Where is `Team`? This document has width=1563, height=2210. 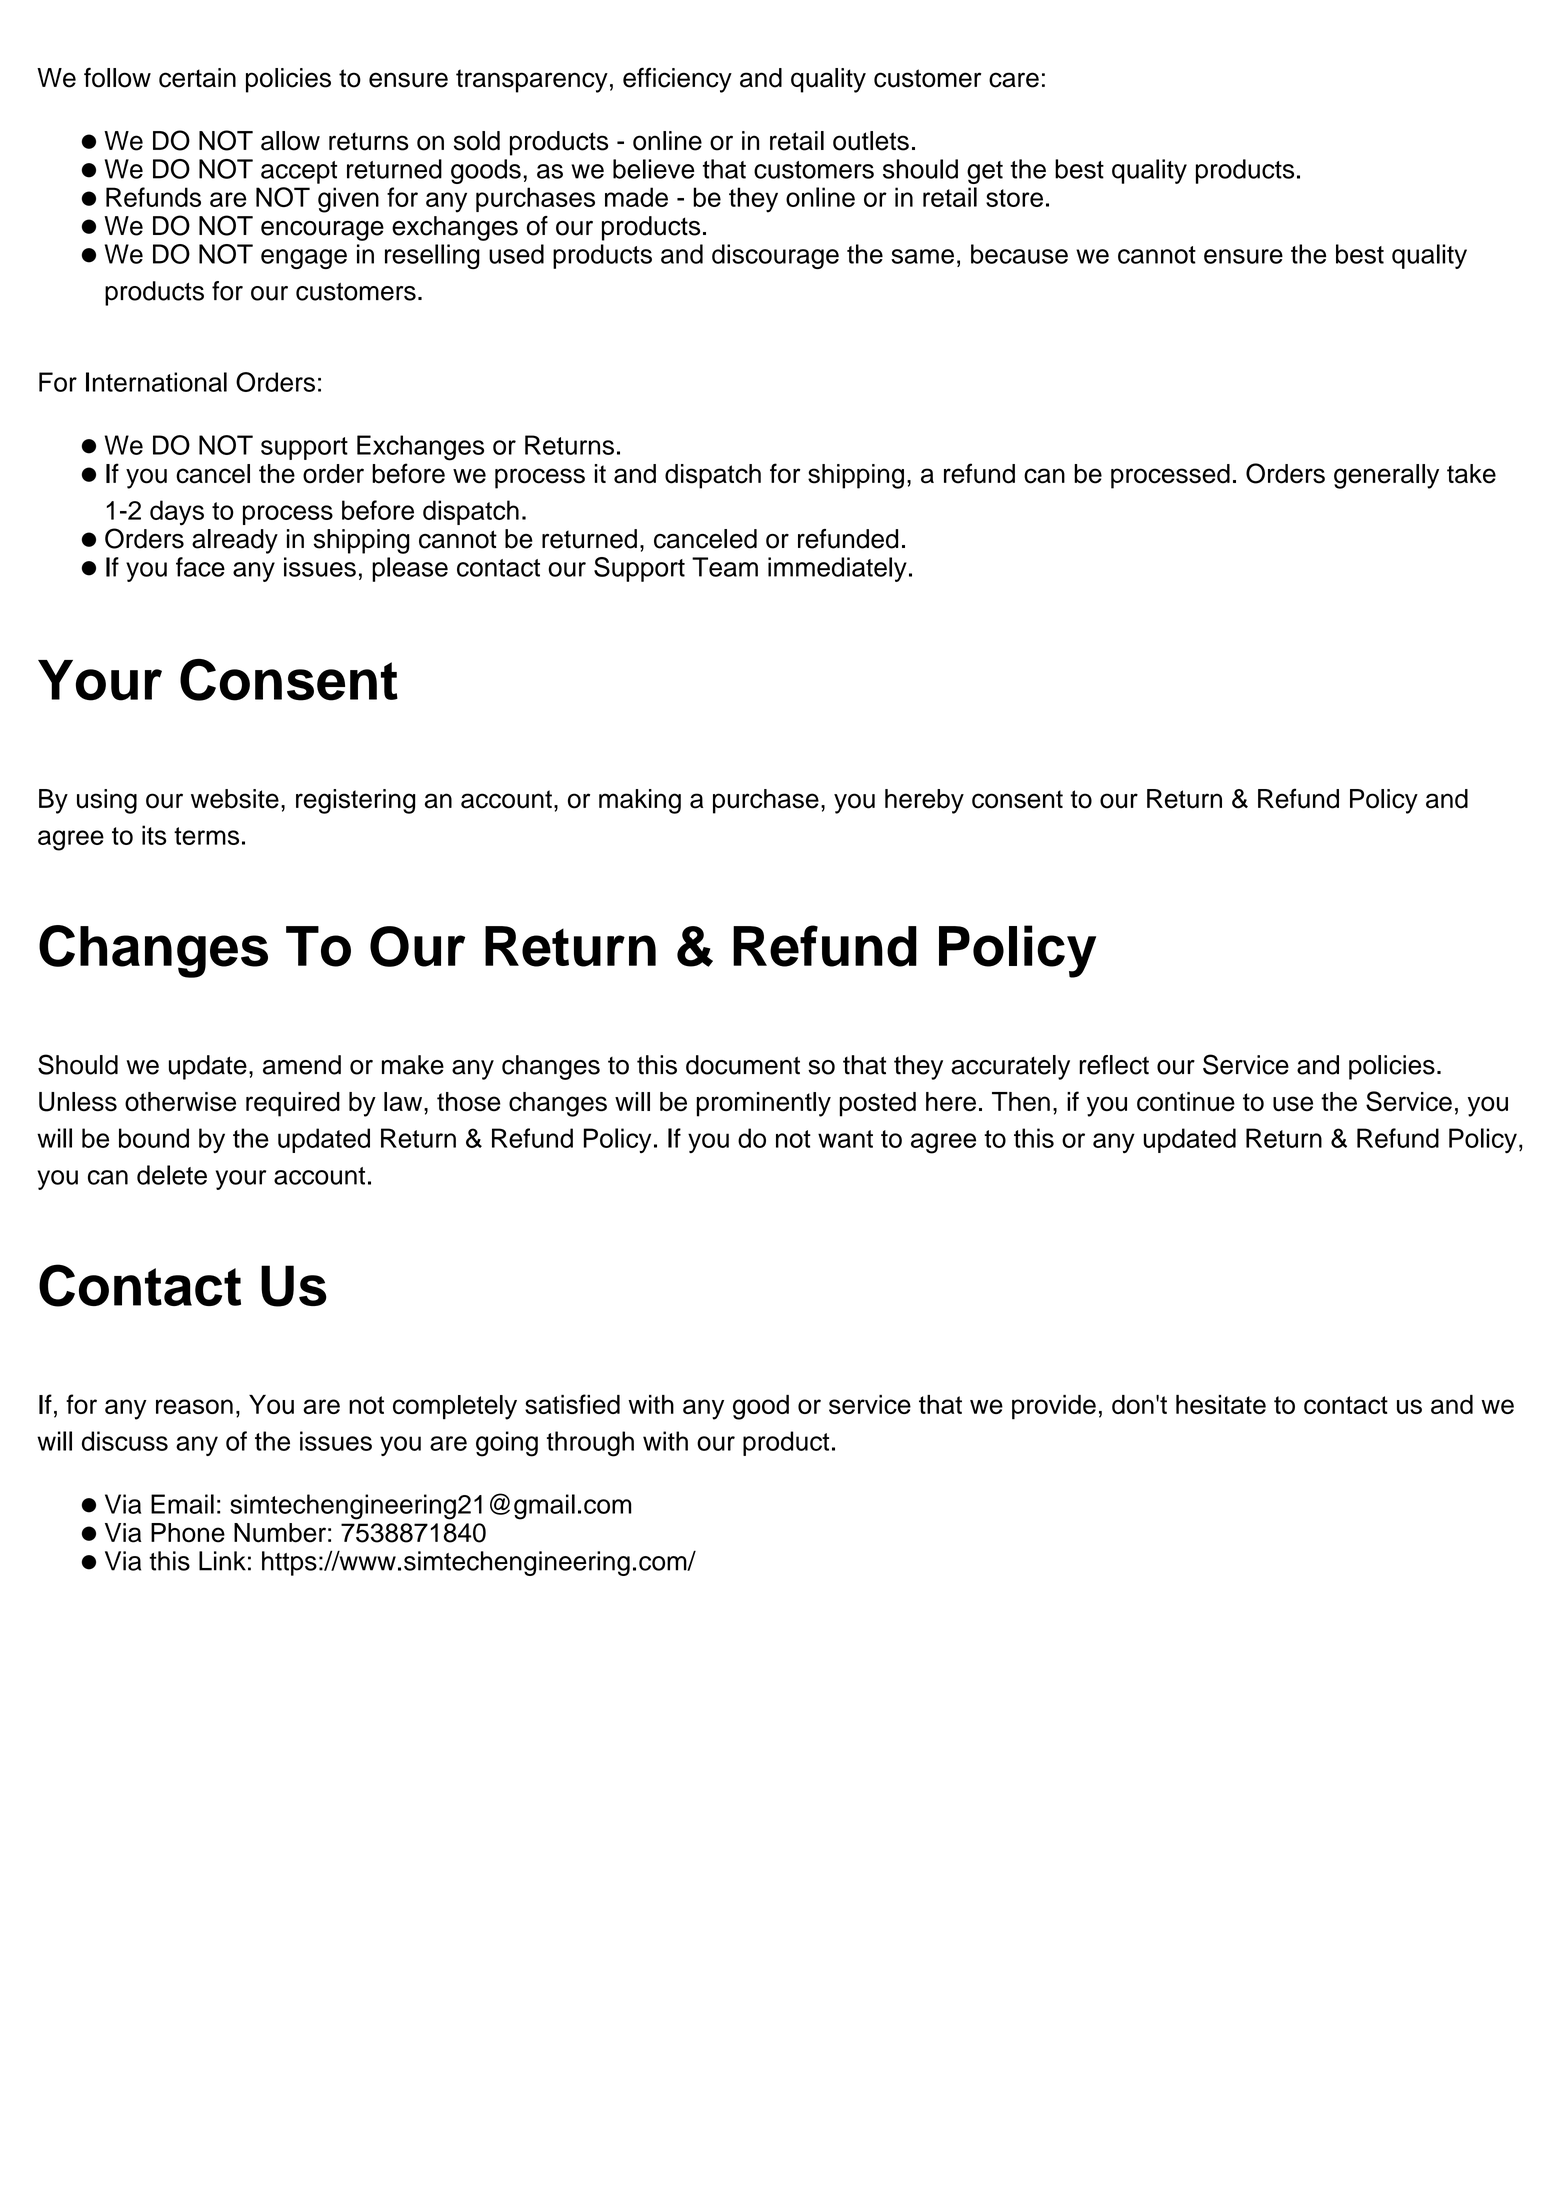
Team is located at coordinates (725, 567).
